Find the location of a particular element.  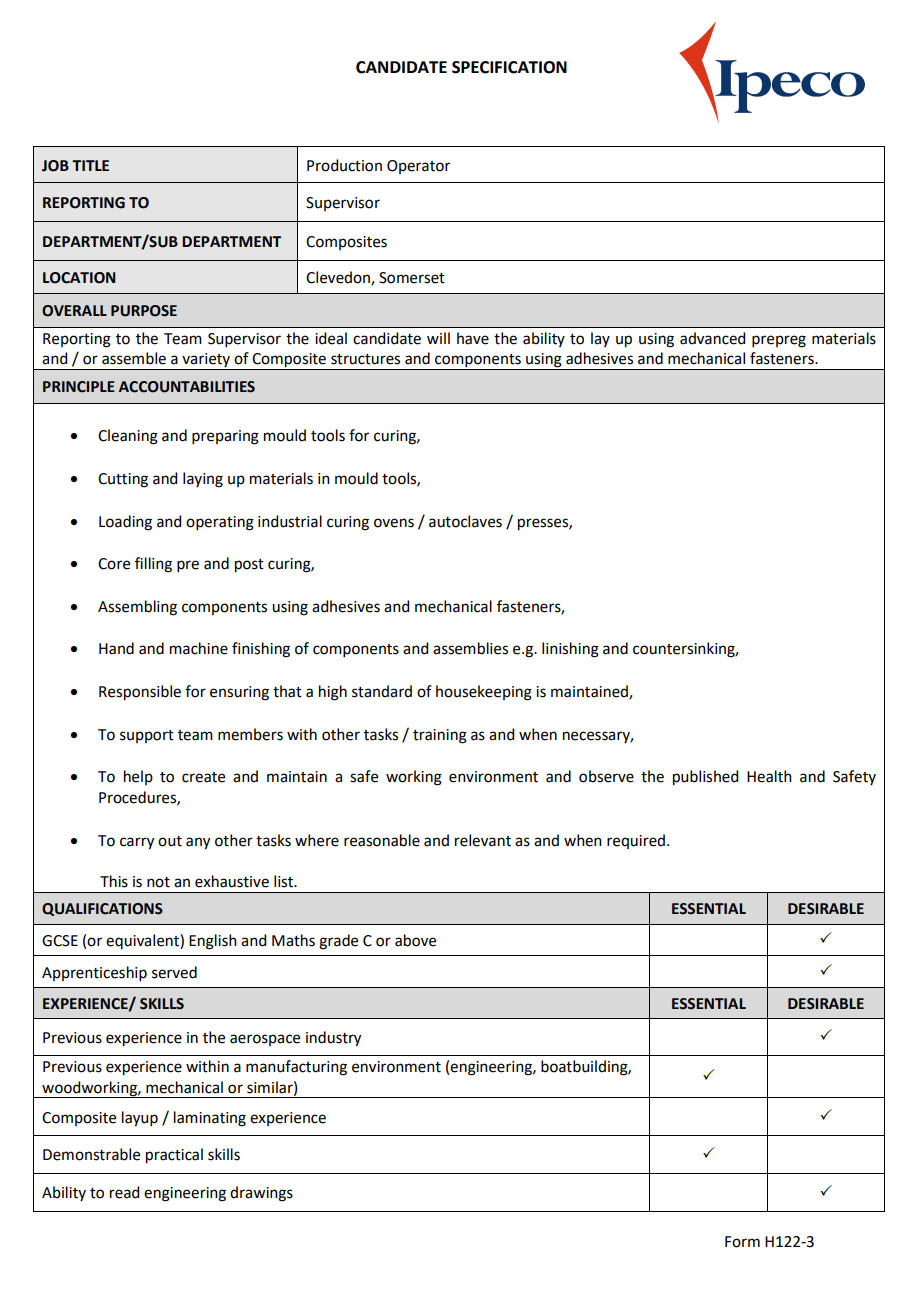

Operator is located at coordinates (418, 167).
